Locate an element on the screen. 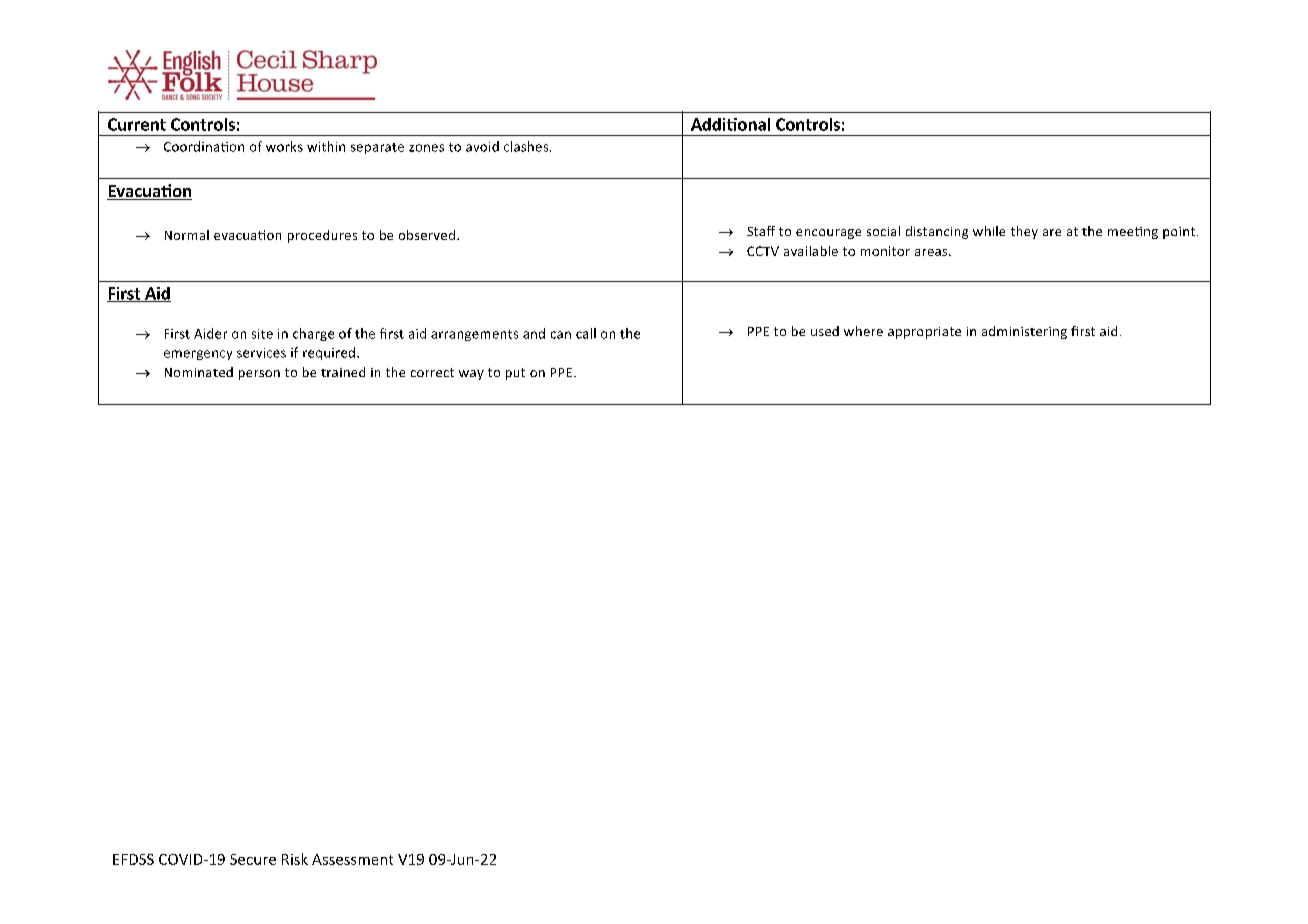  Secure is located at coordinates (253, 859).
